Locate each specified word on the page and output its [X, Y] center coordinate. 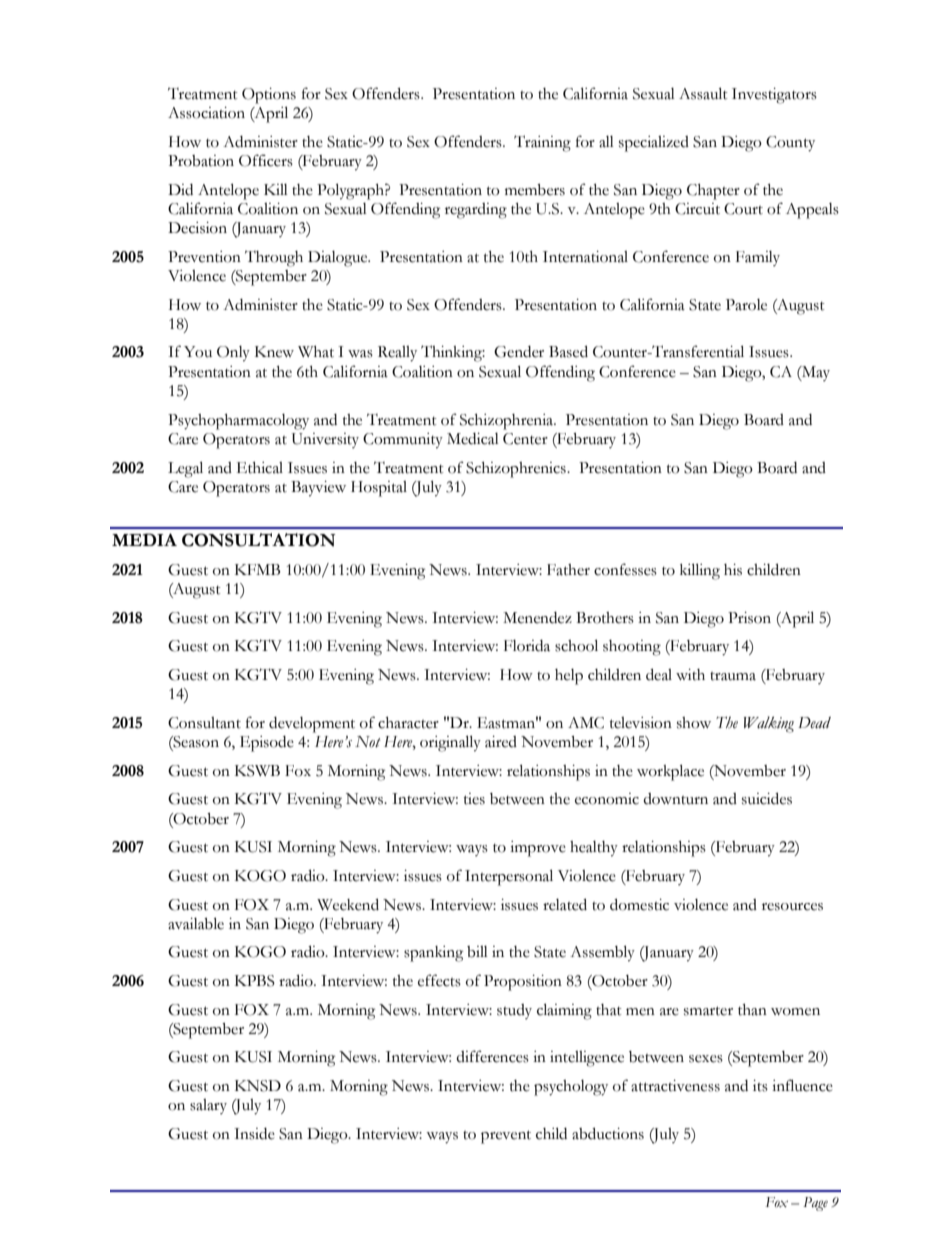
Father [568, 570]
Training [542, 143]
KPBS [255, 981]
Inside [254, 1134]
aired [501, 742]
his [733, 570]
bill [477, 952]
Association [206, 113]
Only [233, 354]
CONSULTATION [259, 540]
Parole [746, 305]
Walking [769, 724]
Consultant [204, 723]
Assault [703, 93]
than [752, 1010]
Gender [519, 352]
